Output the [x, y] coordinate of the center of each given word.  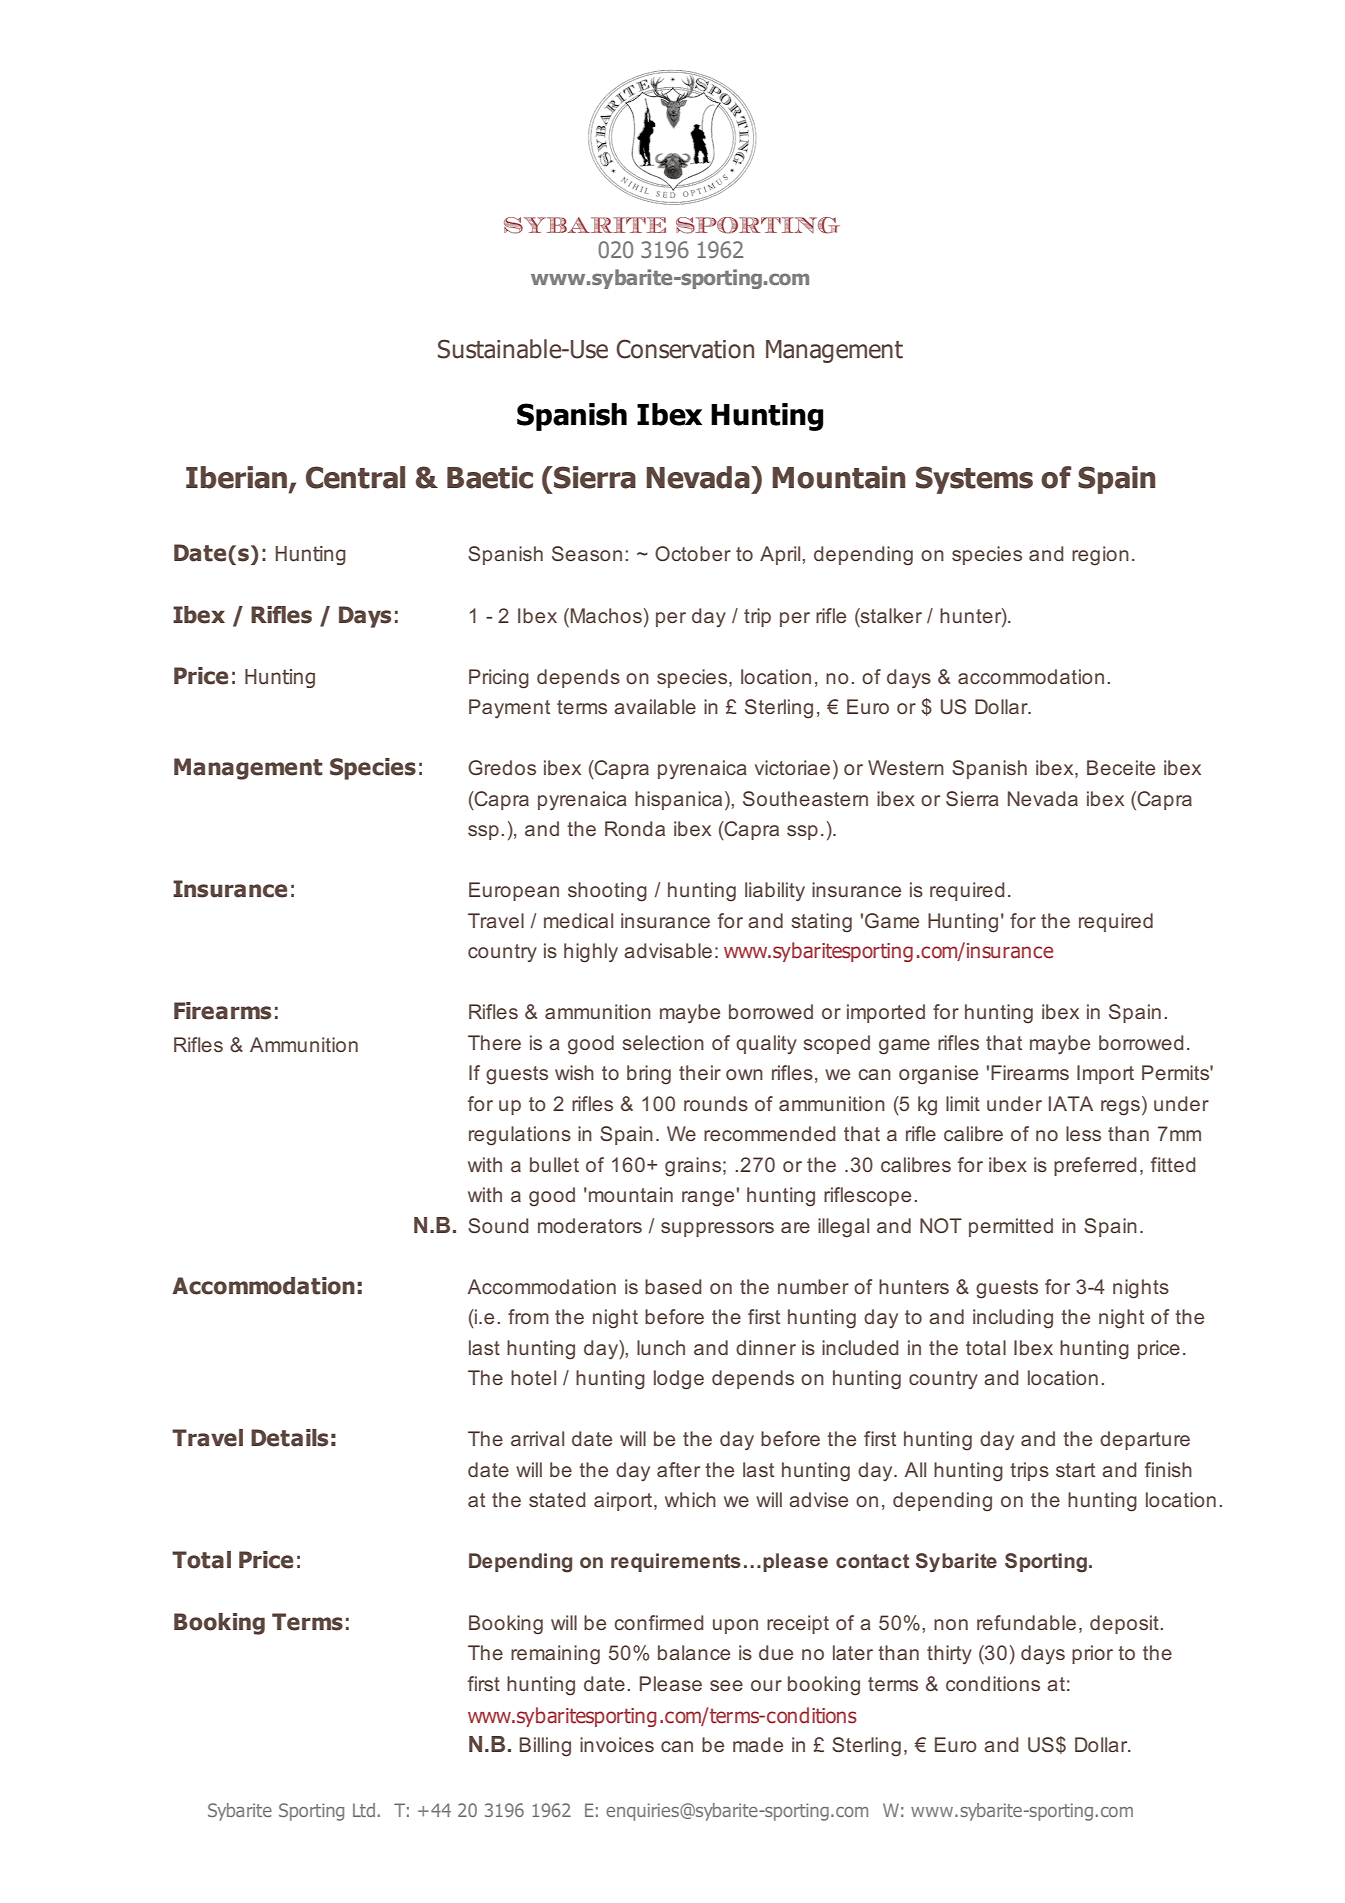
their [700, 1072]
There [494, 1042]
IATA [1071, 1103]
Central [355, 477]
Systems [974, 480]
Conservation [685, 349]
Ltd [364, 1810]
